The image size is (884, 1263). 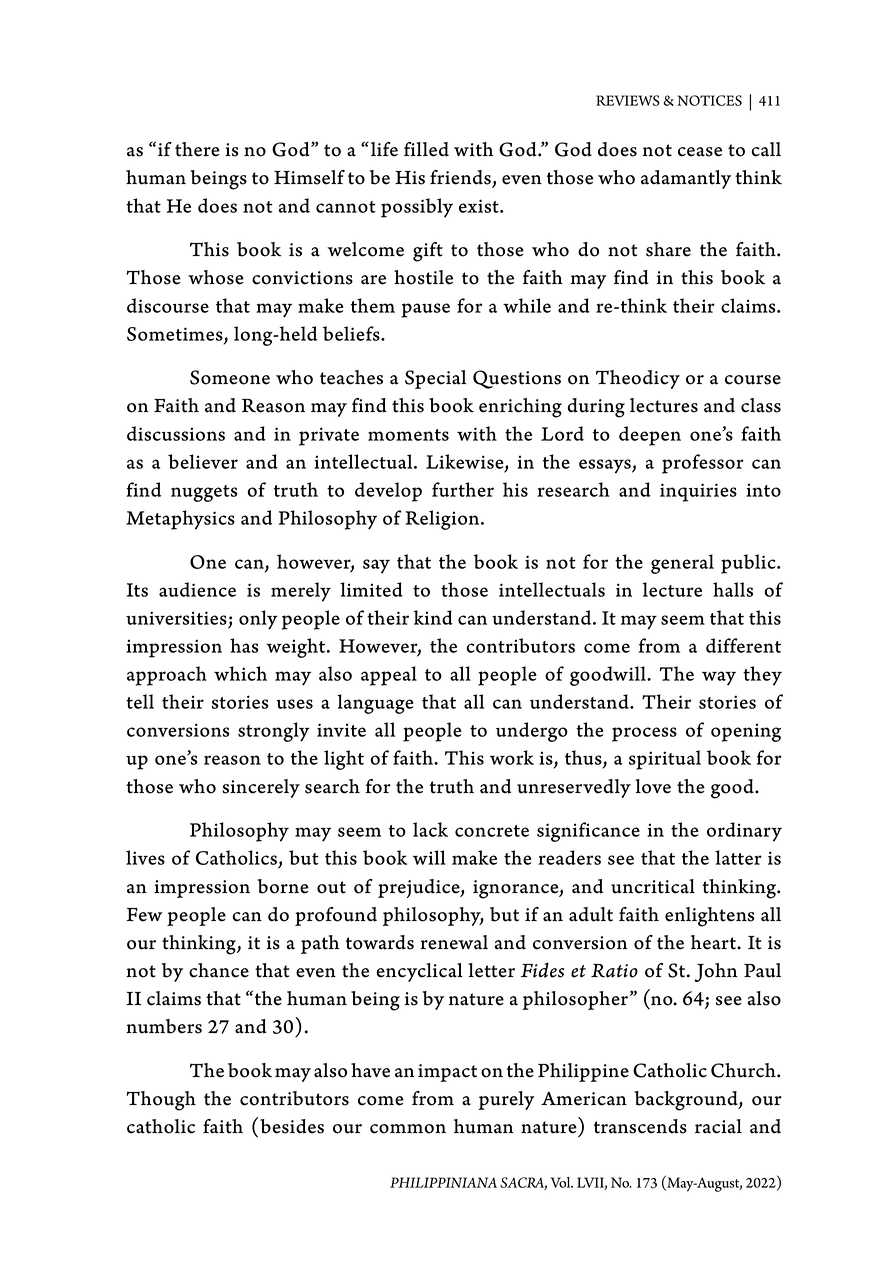 What do you see at coordinates (161, 1101) in the screenshot?
I see `Though` at bounding box center [161, 1101].
